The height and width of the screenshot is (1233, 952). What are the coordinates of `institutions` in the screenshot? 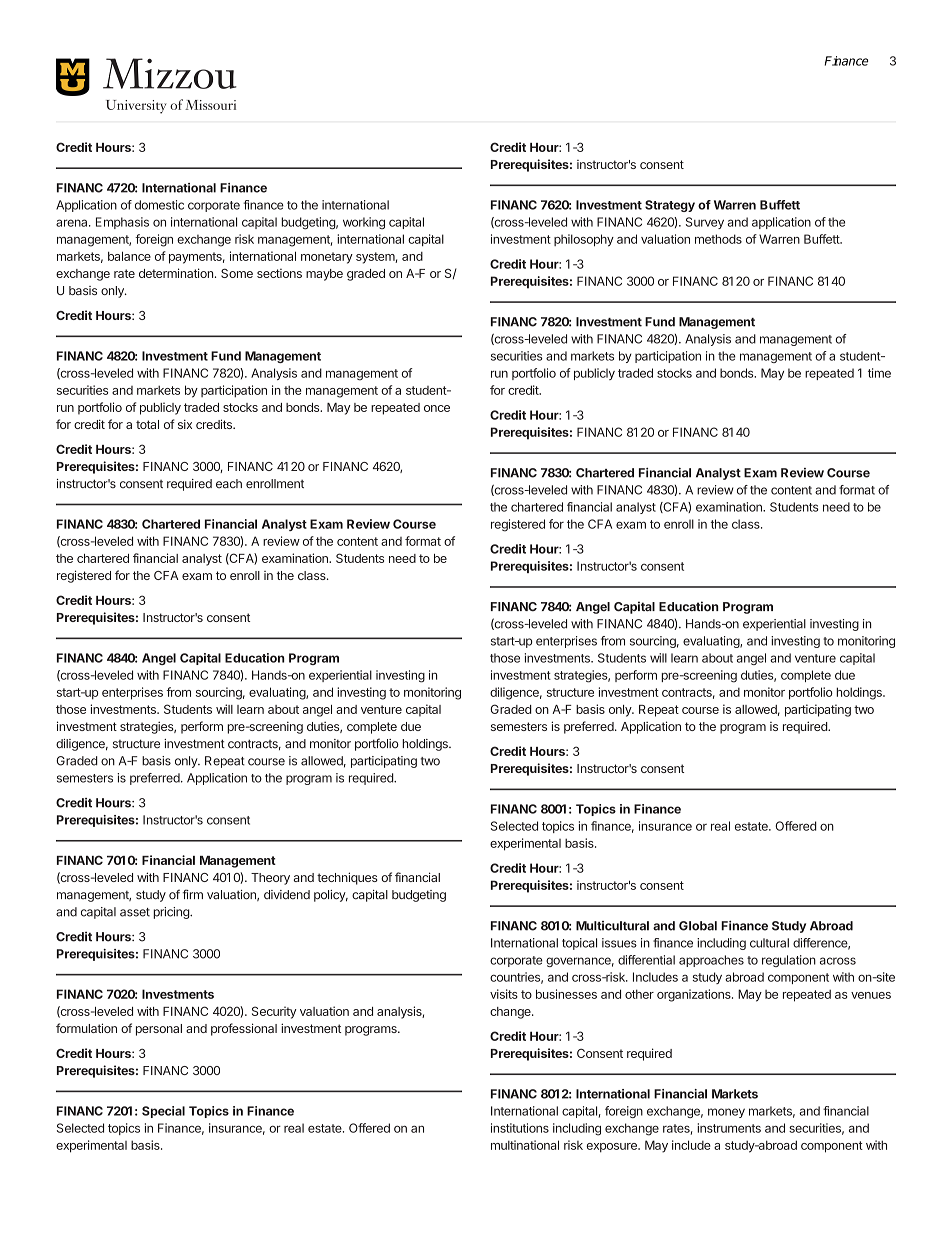 It's located at (520, 1128).
